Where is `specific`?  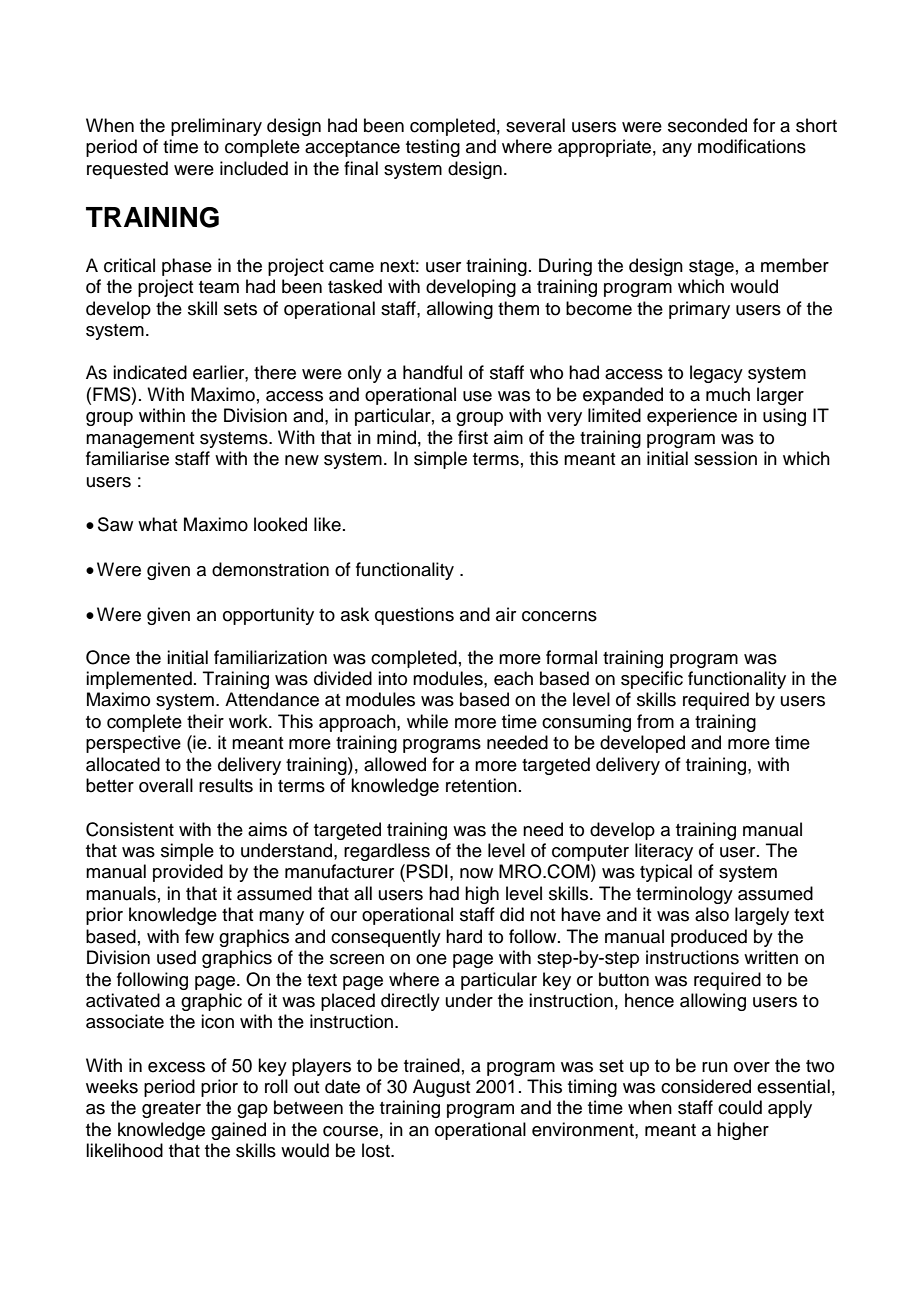
specific is located at coordinates (652, 680).
